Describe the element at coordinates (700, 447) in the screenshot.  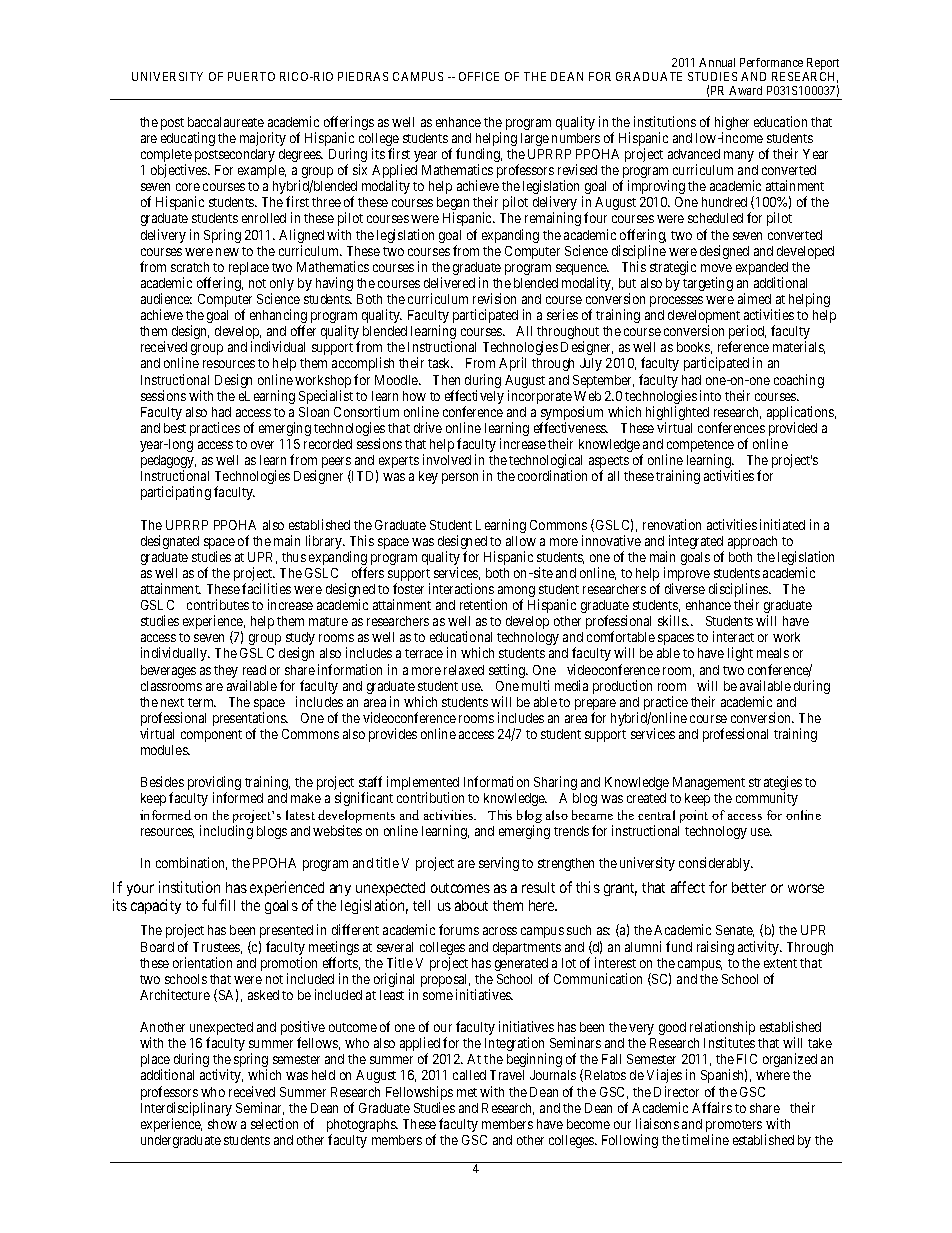
I see `competence` at that location.
